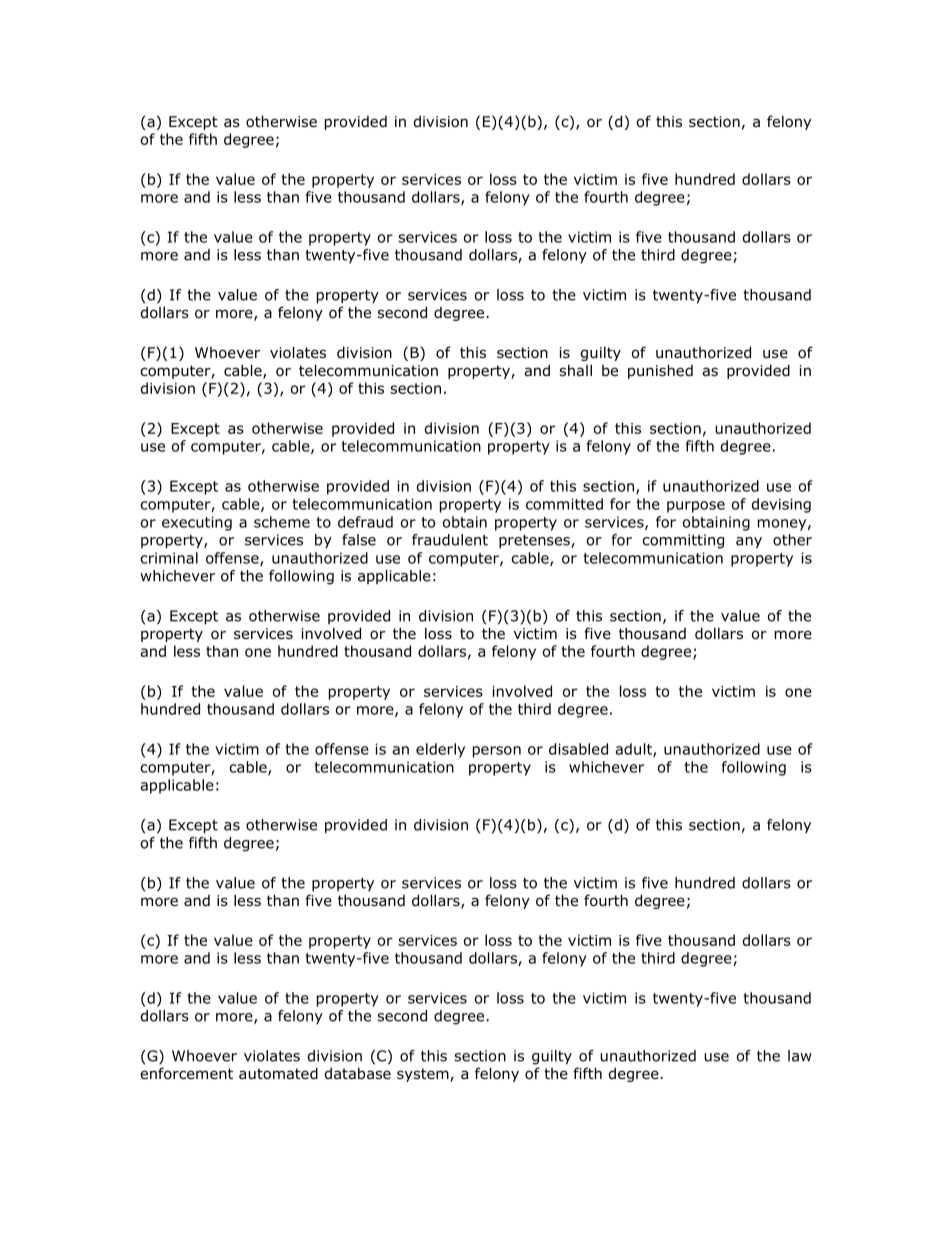  What do you see at coordinates (169, 558) in the screenshot?
I see `criminal` at bounding box center [169, 558].
